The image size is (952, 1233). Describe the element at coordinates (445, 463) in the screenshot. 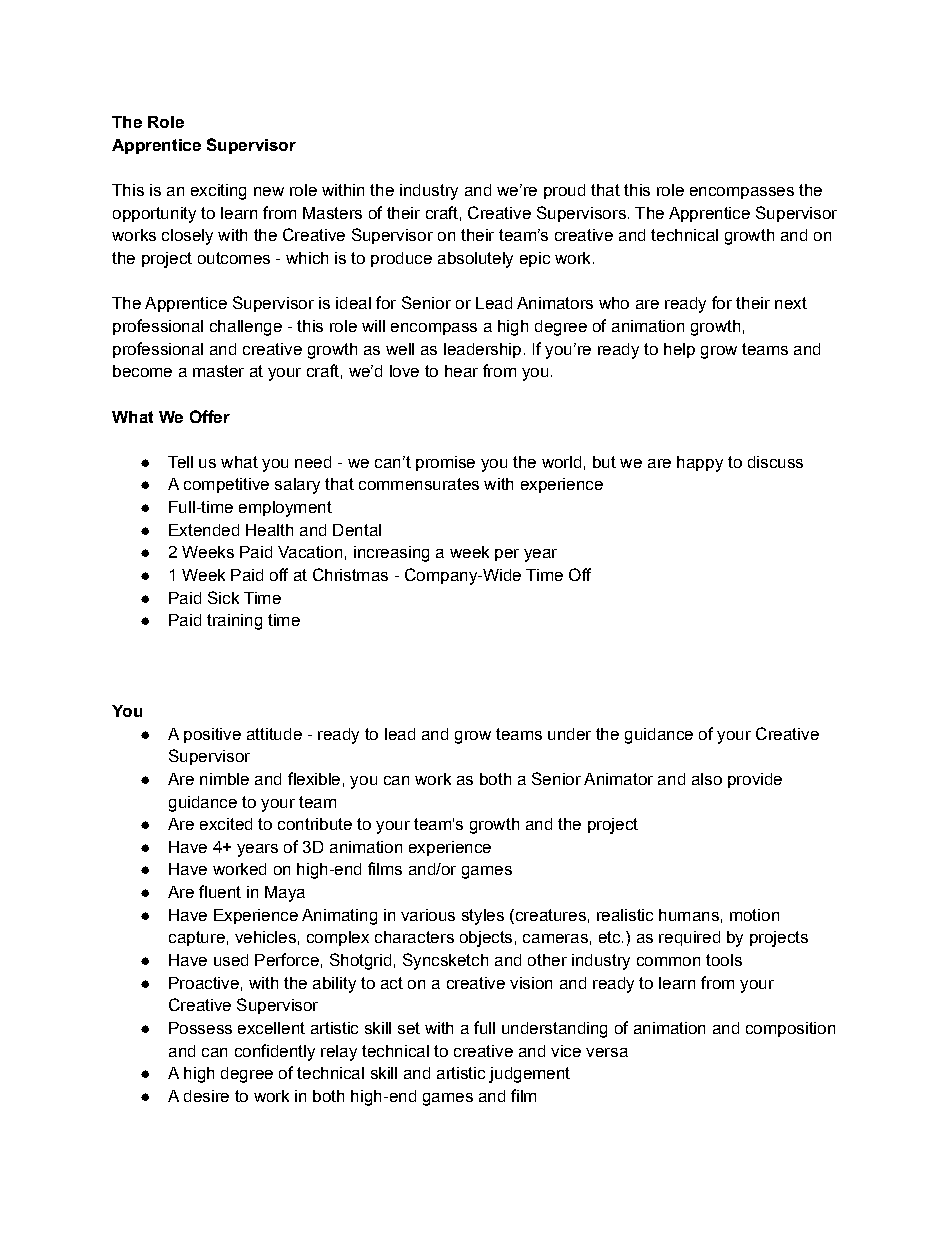

I see `promise` at that location.
